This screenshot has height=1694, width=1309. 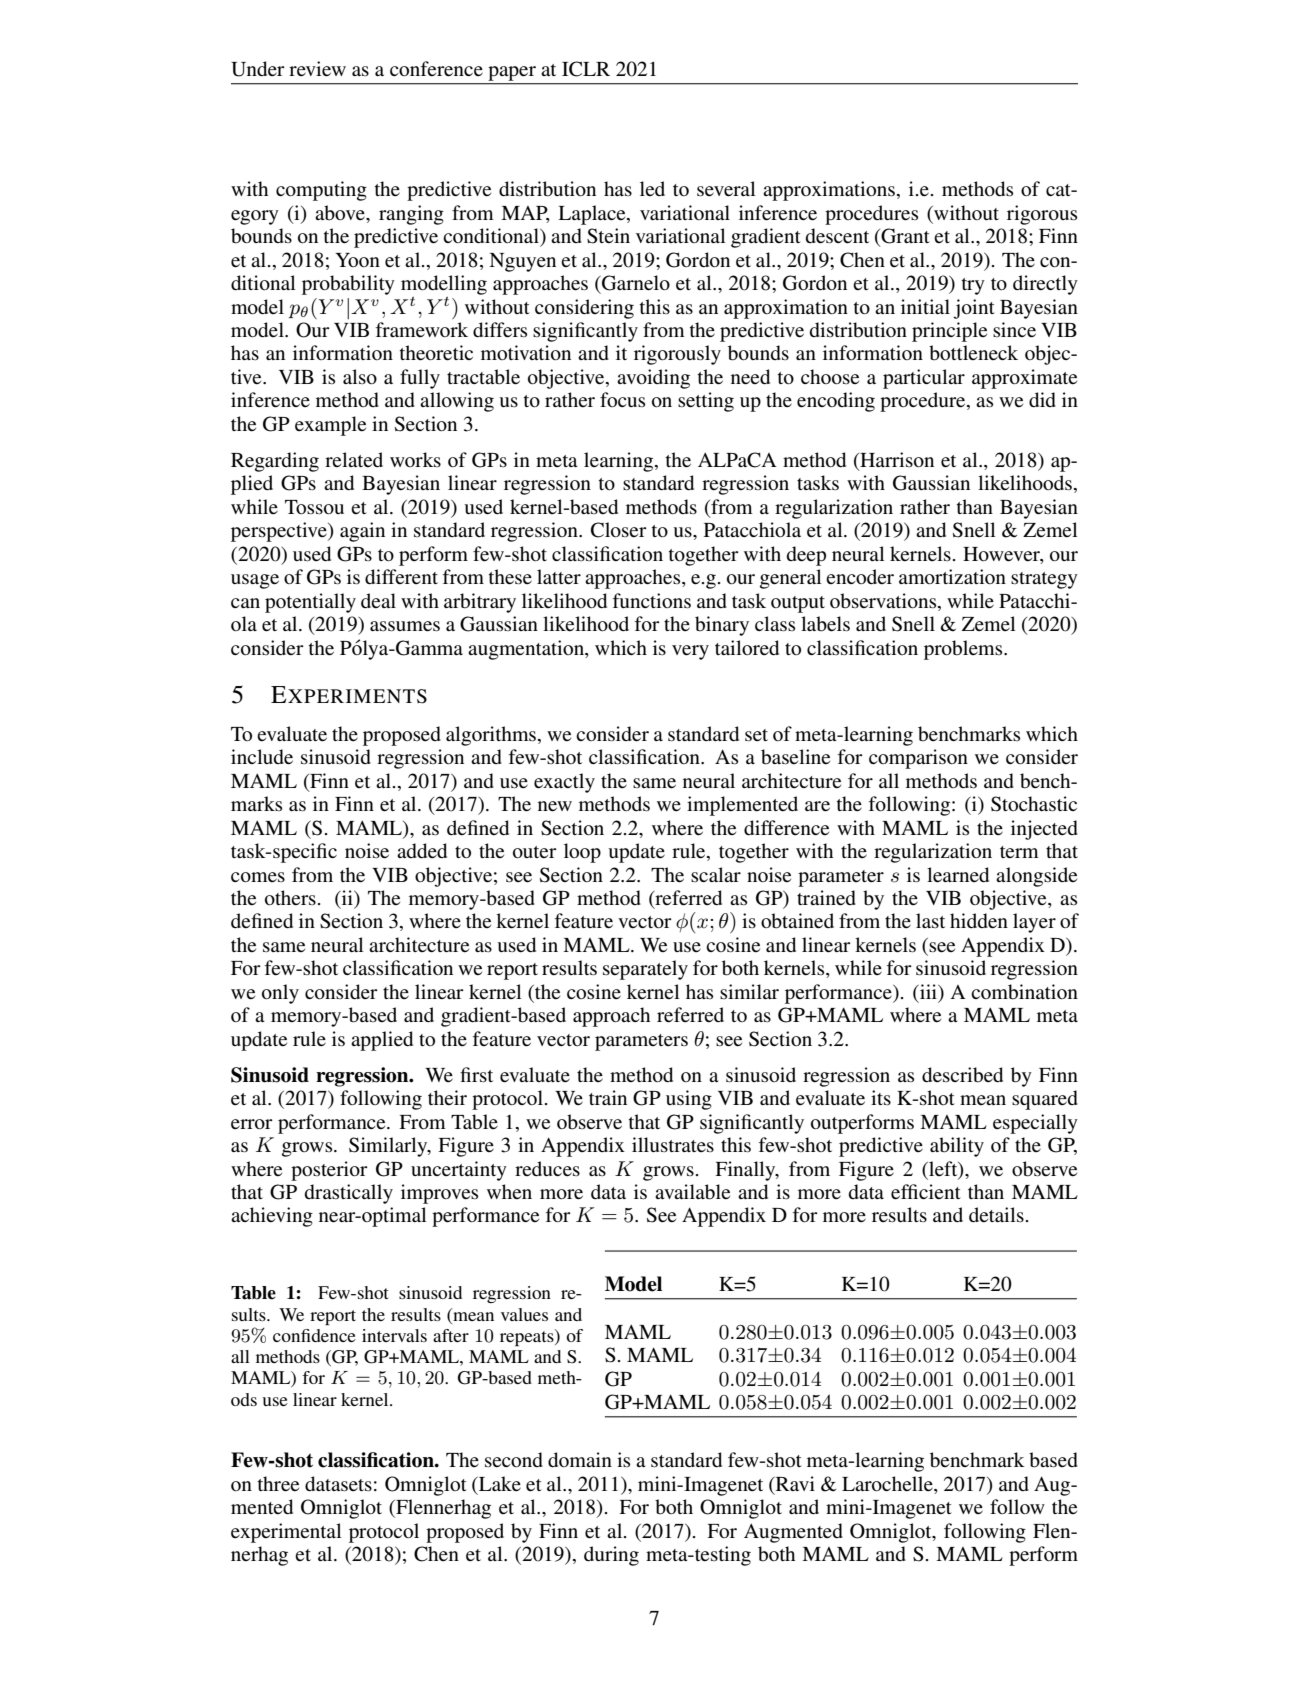 What do you see at coordinates (280, 994) in the screenshot?
I see `only` at bounding box center [280, 994].
